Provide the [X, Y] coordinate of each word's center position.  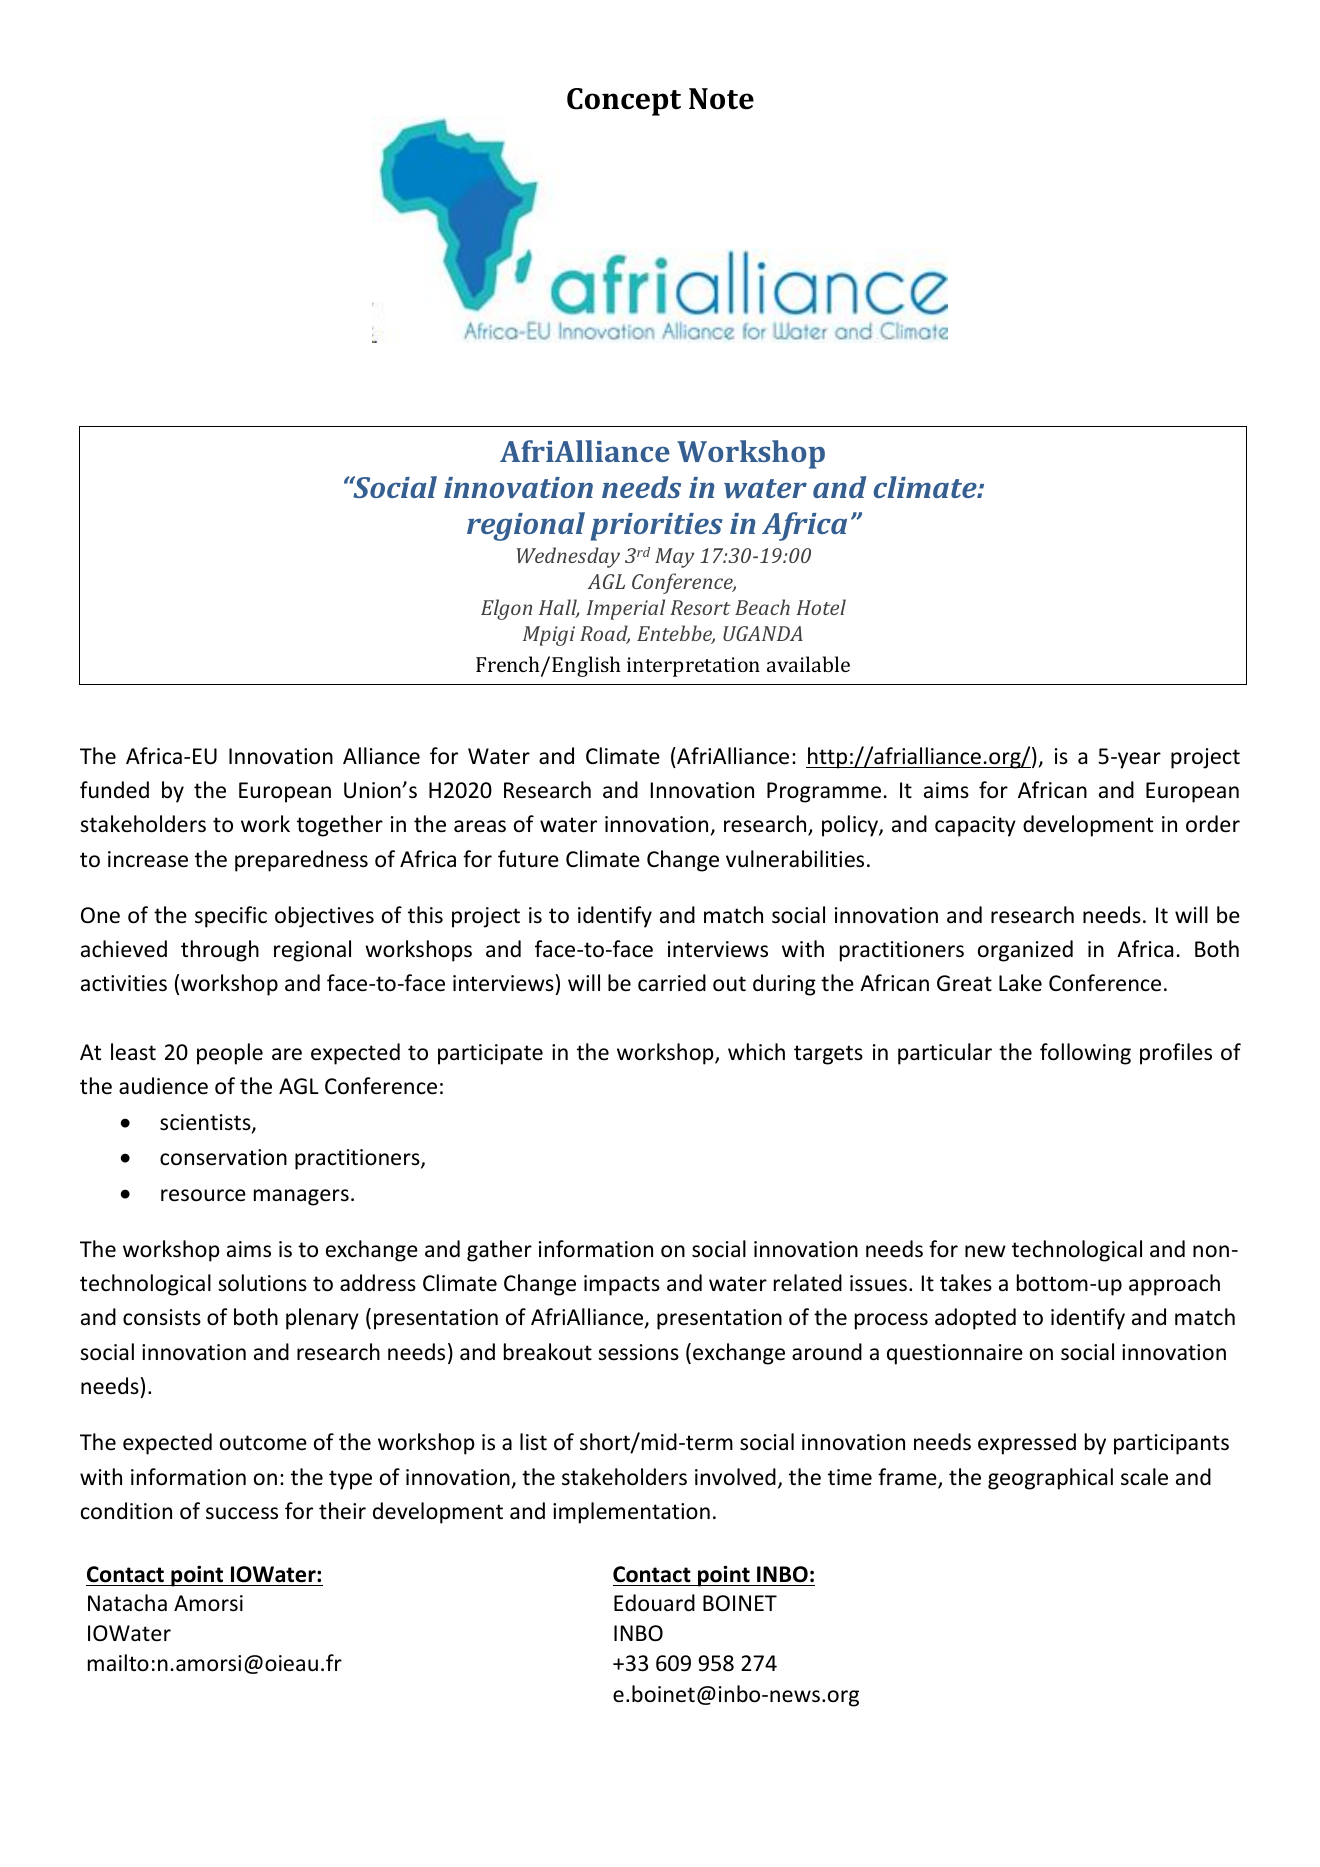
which [756, 1052]
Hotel [821, 607]
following [1085, 1054]
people [230, 1054]
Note [721, 99]
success [242, 1513]
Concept [624, 102]
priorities [657, 527]
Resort [700, 607]
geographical [1050, 1479]
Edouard [654, 1603]
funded [114, 789]
